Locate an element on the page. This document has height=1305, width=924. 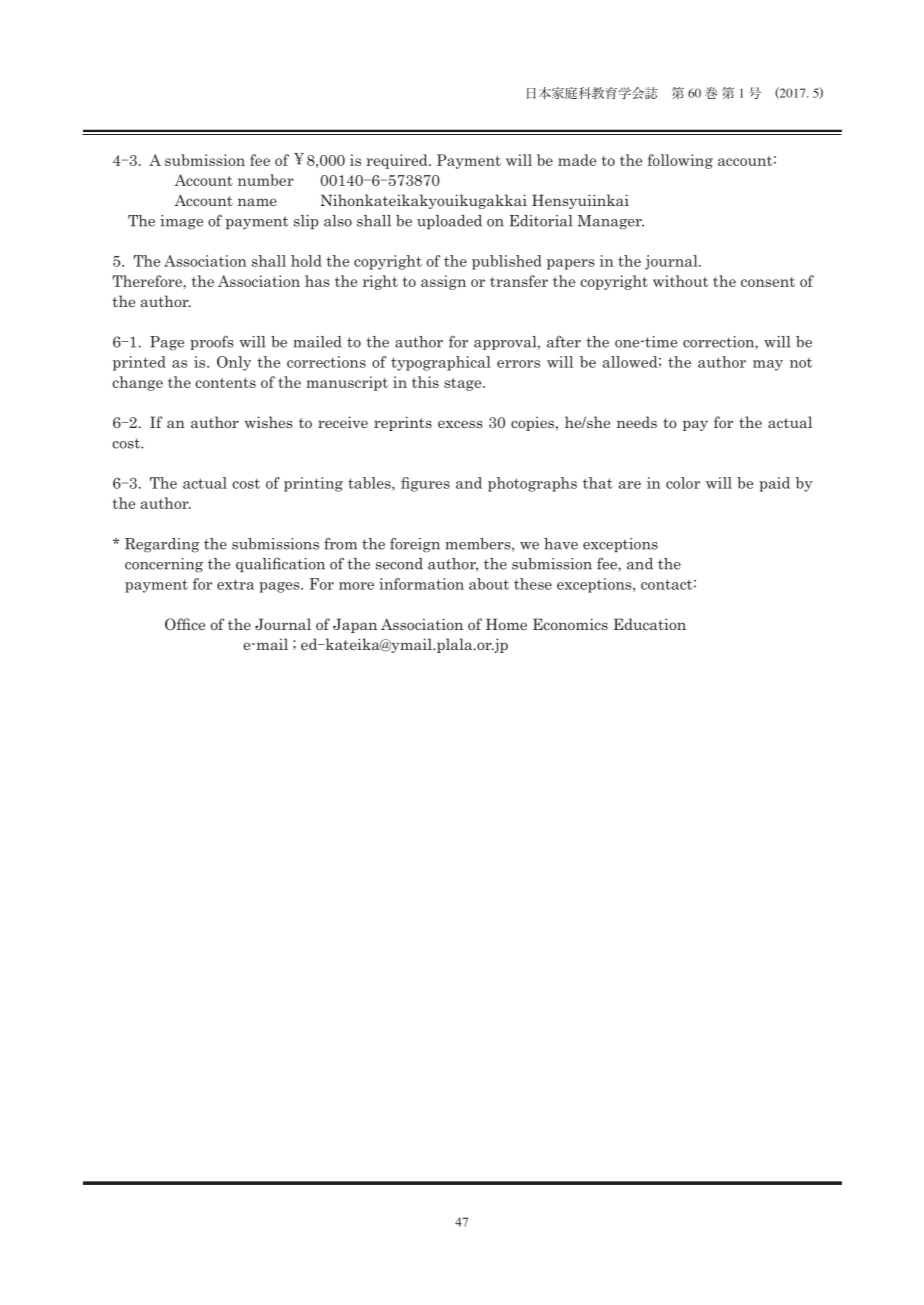
printing is located at coordinates (313, 484).
